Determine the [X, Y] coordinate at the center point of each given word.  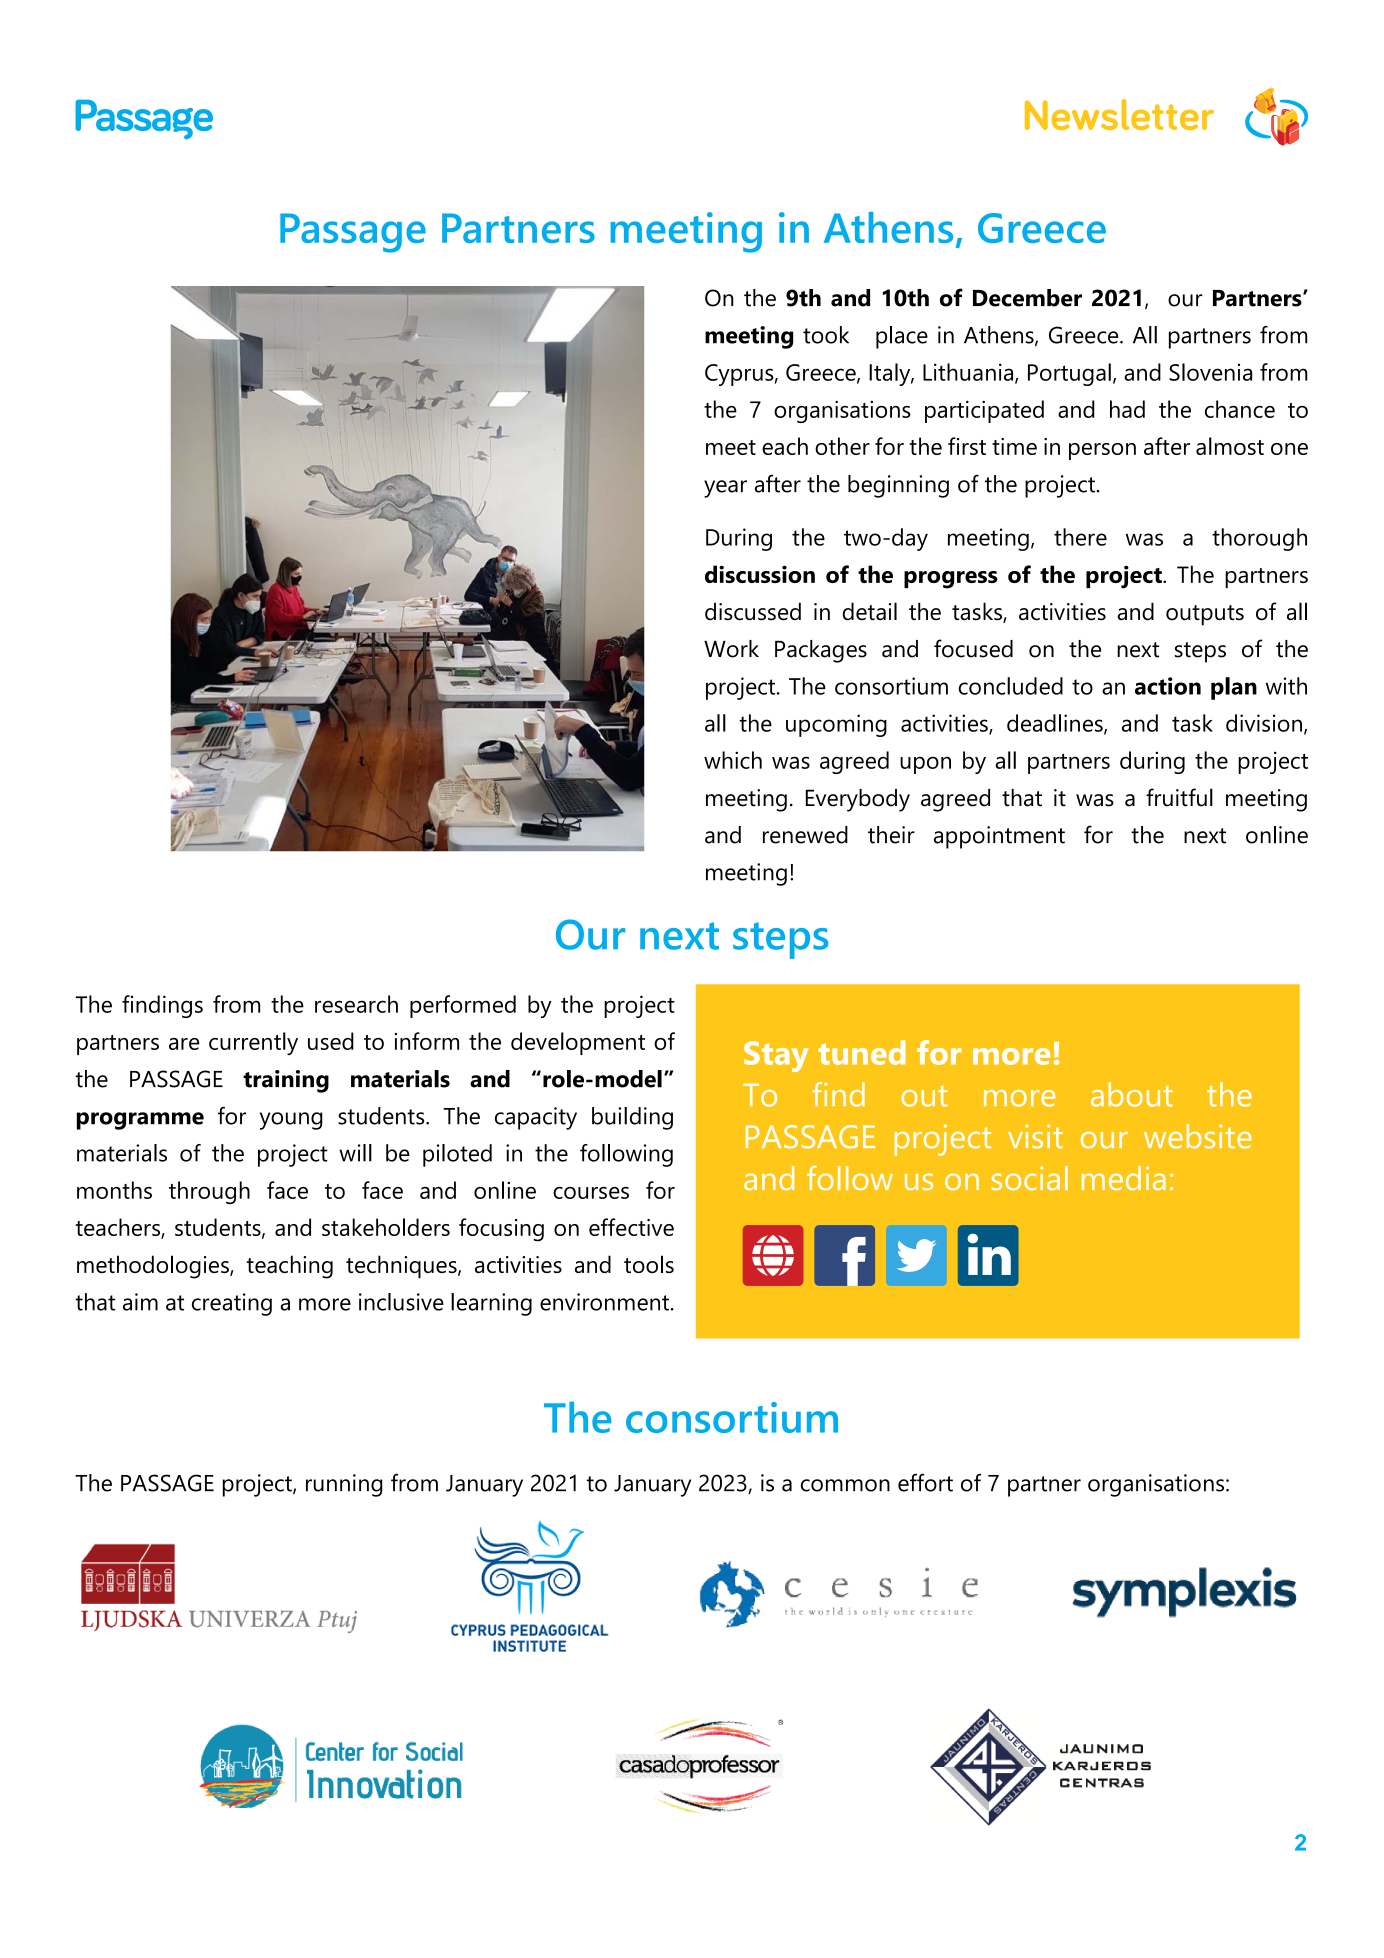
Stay [776, 1056]
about [1132, 1094]
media [1124, 1178]
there [1080, 537]
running [344, 1485]
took [826, 335]
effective [631, 1227]
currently [253, 1043]
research [356, 1004]
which [733, 760]
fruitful [1179, 797]
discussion [760, 574]
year [725, 489]
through [209, 1192]
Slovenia [1210, 372]
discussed [753, 611]
